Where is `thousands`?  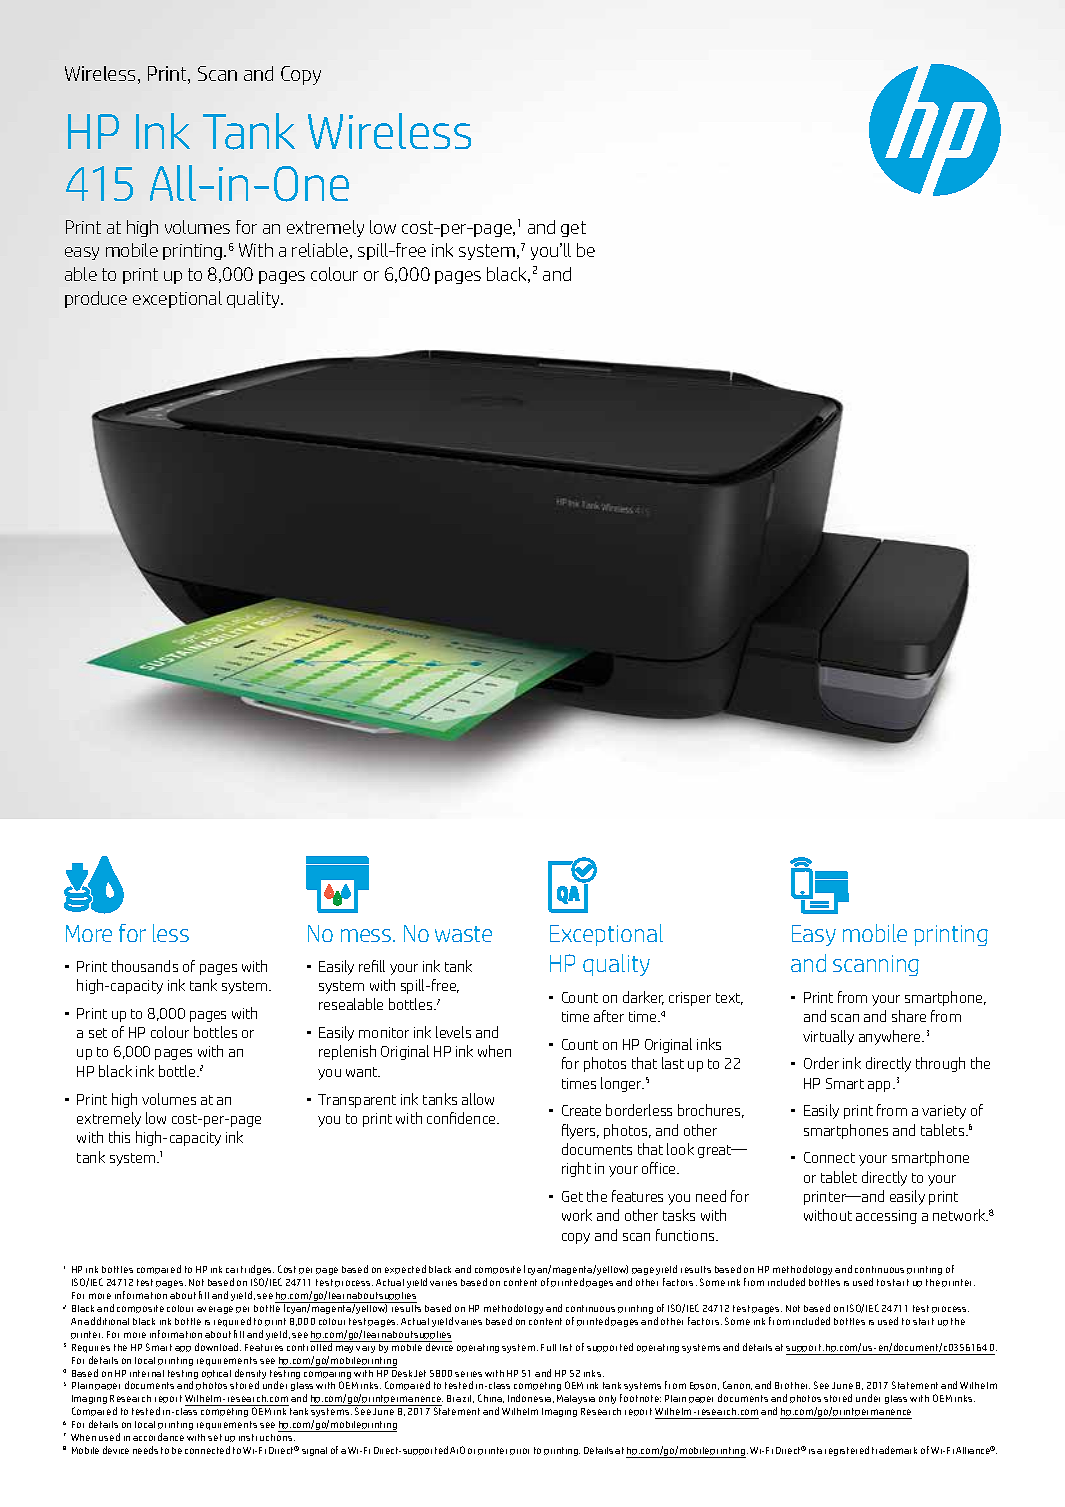 thousands is located at coordinates (145, 966).
